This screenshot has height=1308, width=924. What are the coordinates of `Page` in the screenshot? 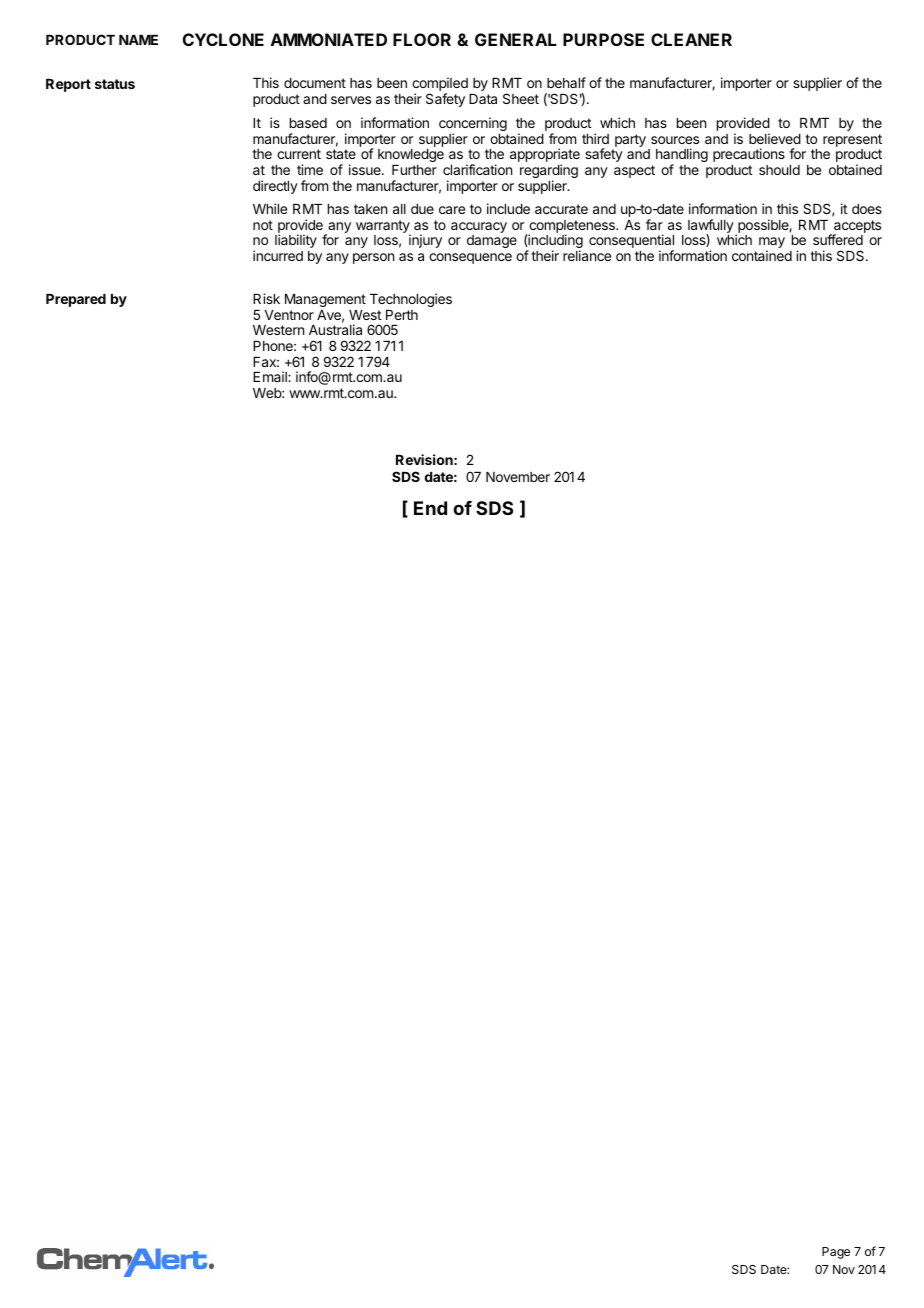 It's located at (836, 1253).
